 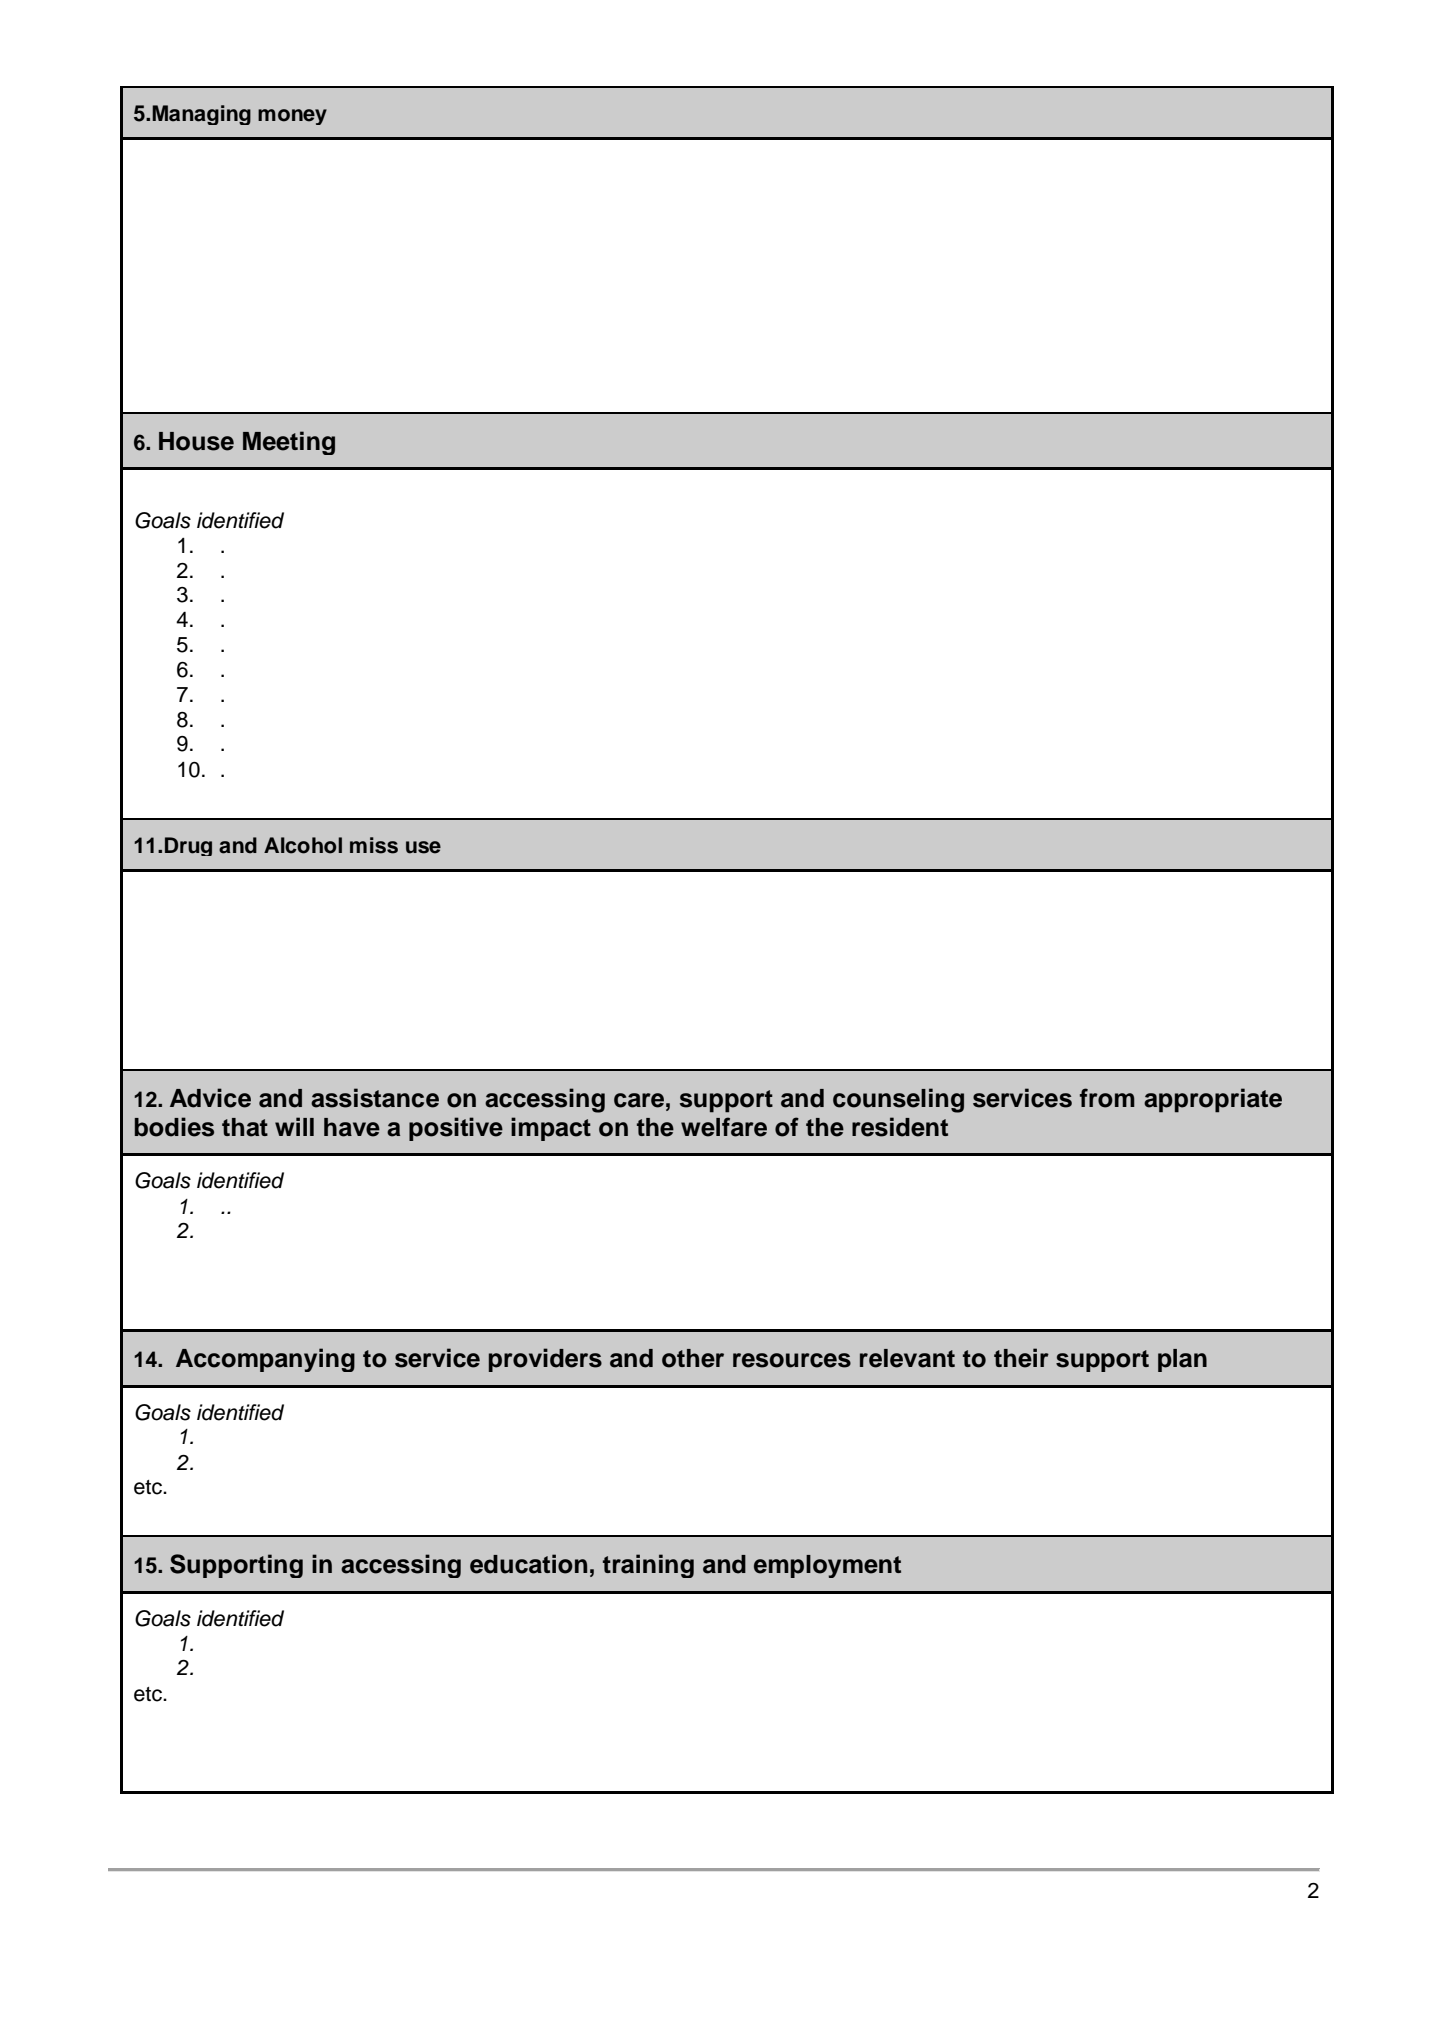 What do you see at coordinates (292, 117) in the screenshot?
I see `money` at bounding box center [292, 117].
